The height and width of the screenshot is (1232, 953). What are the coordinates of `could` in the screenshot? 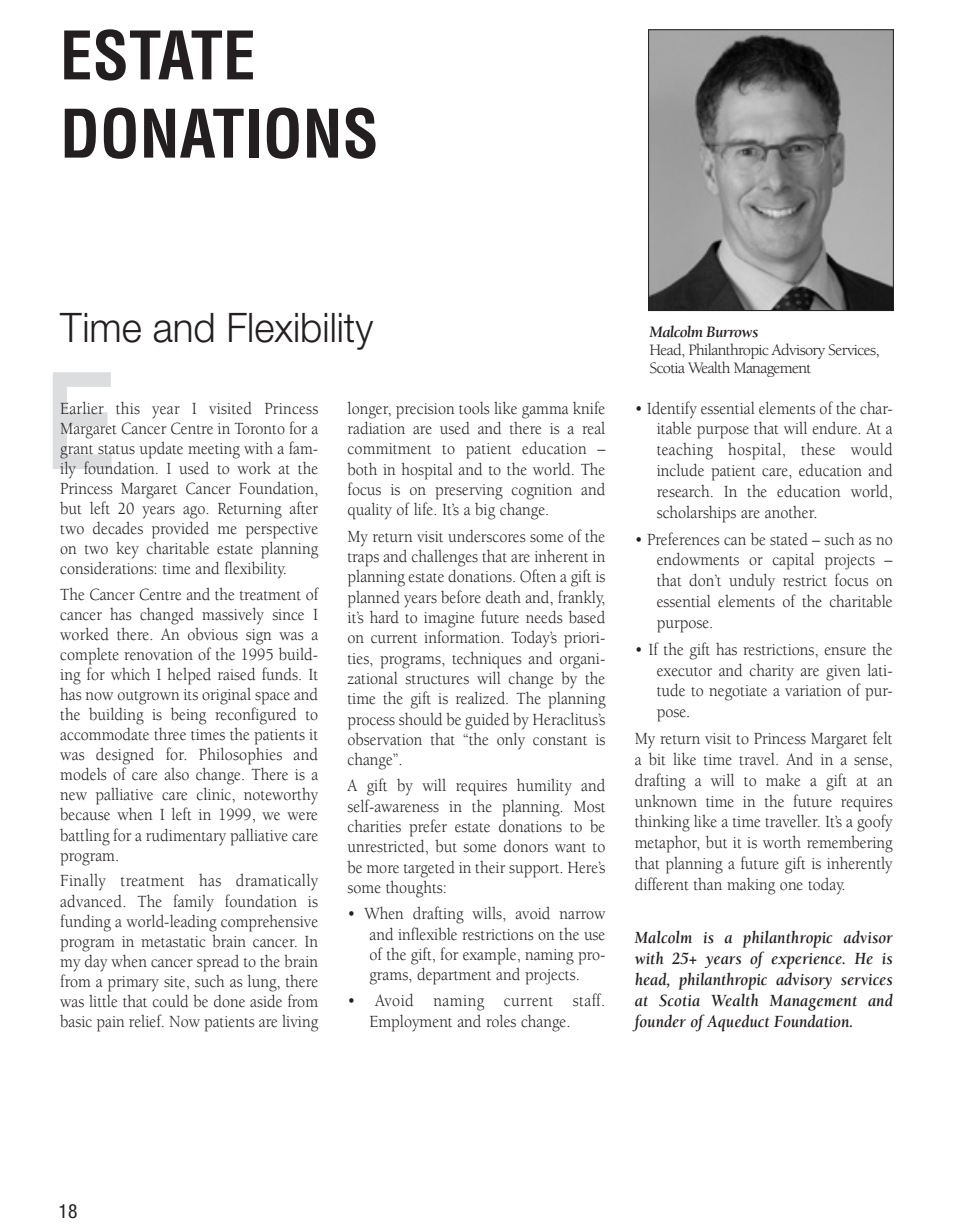 It's located at (170, 1001).
